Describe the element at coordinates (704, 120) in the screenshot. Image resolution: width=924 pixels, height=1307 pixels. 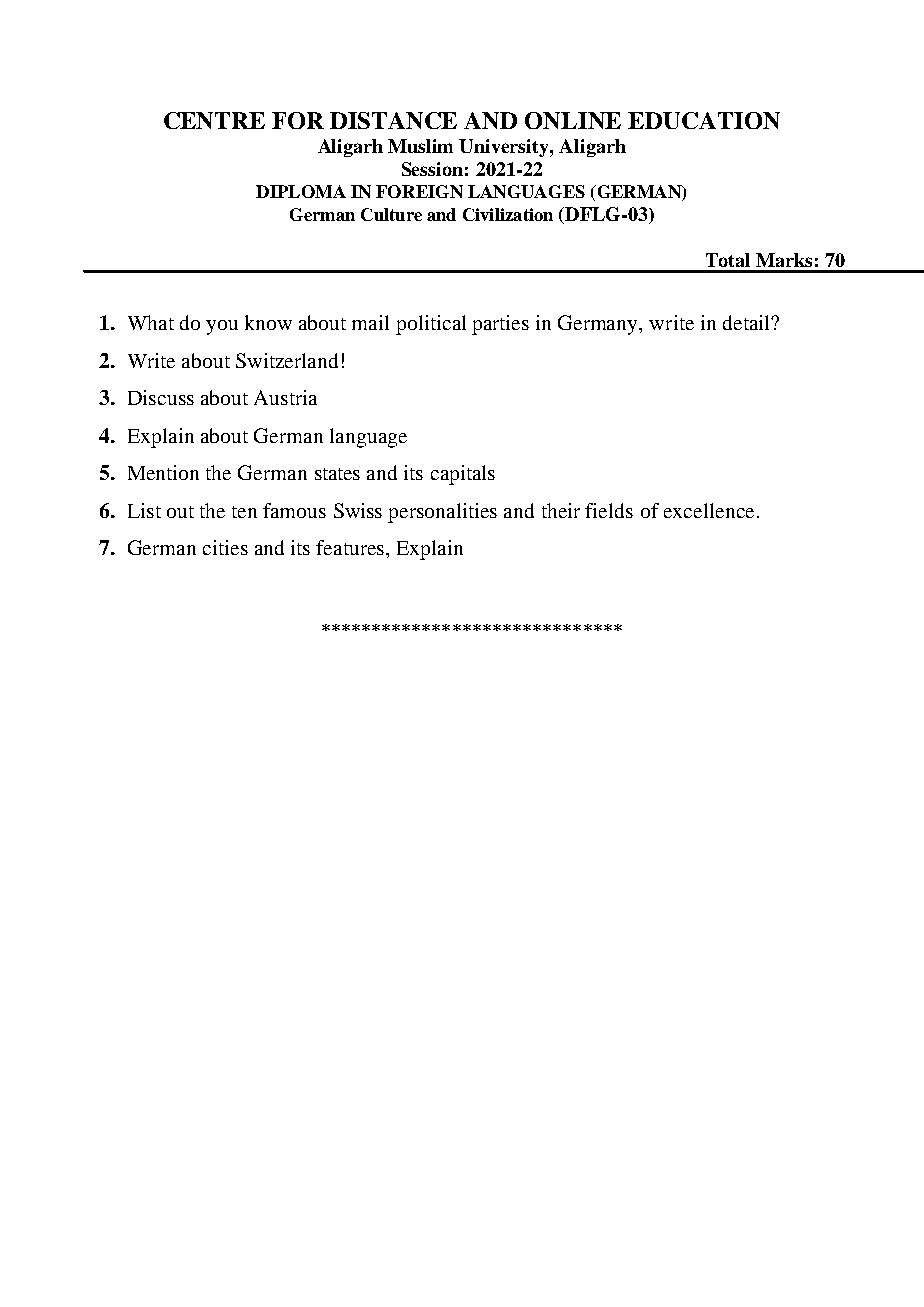
I see `EDUCATION` at that location.
